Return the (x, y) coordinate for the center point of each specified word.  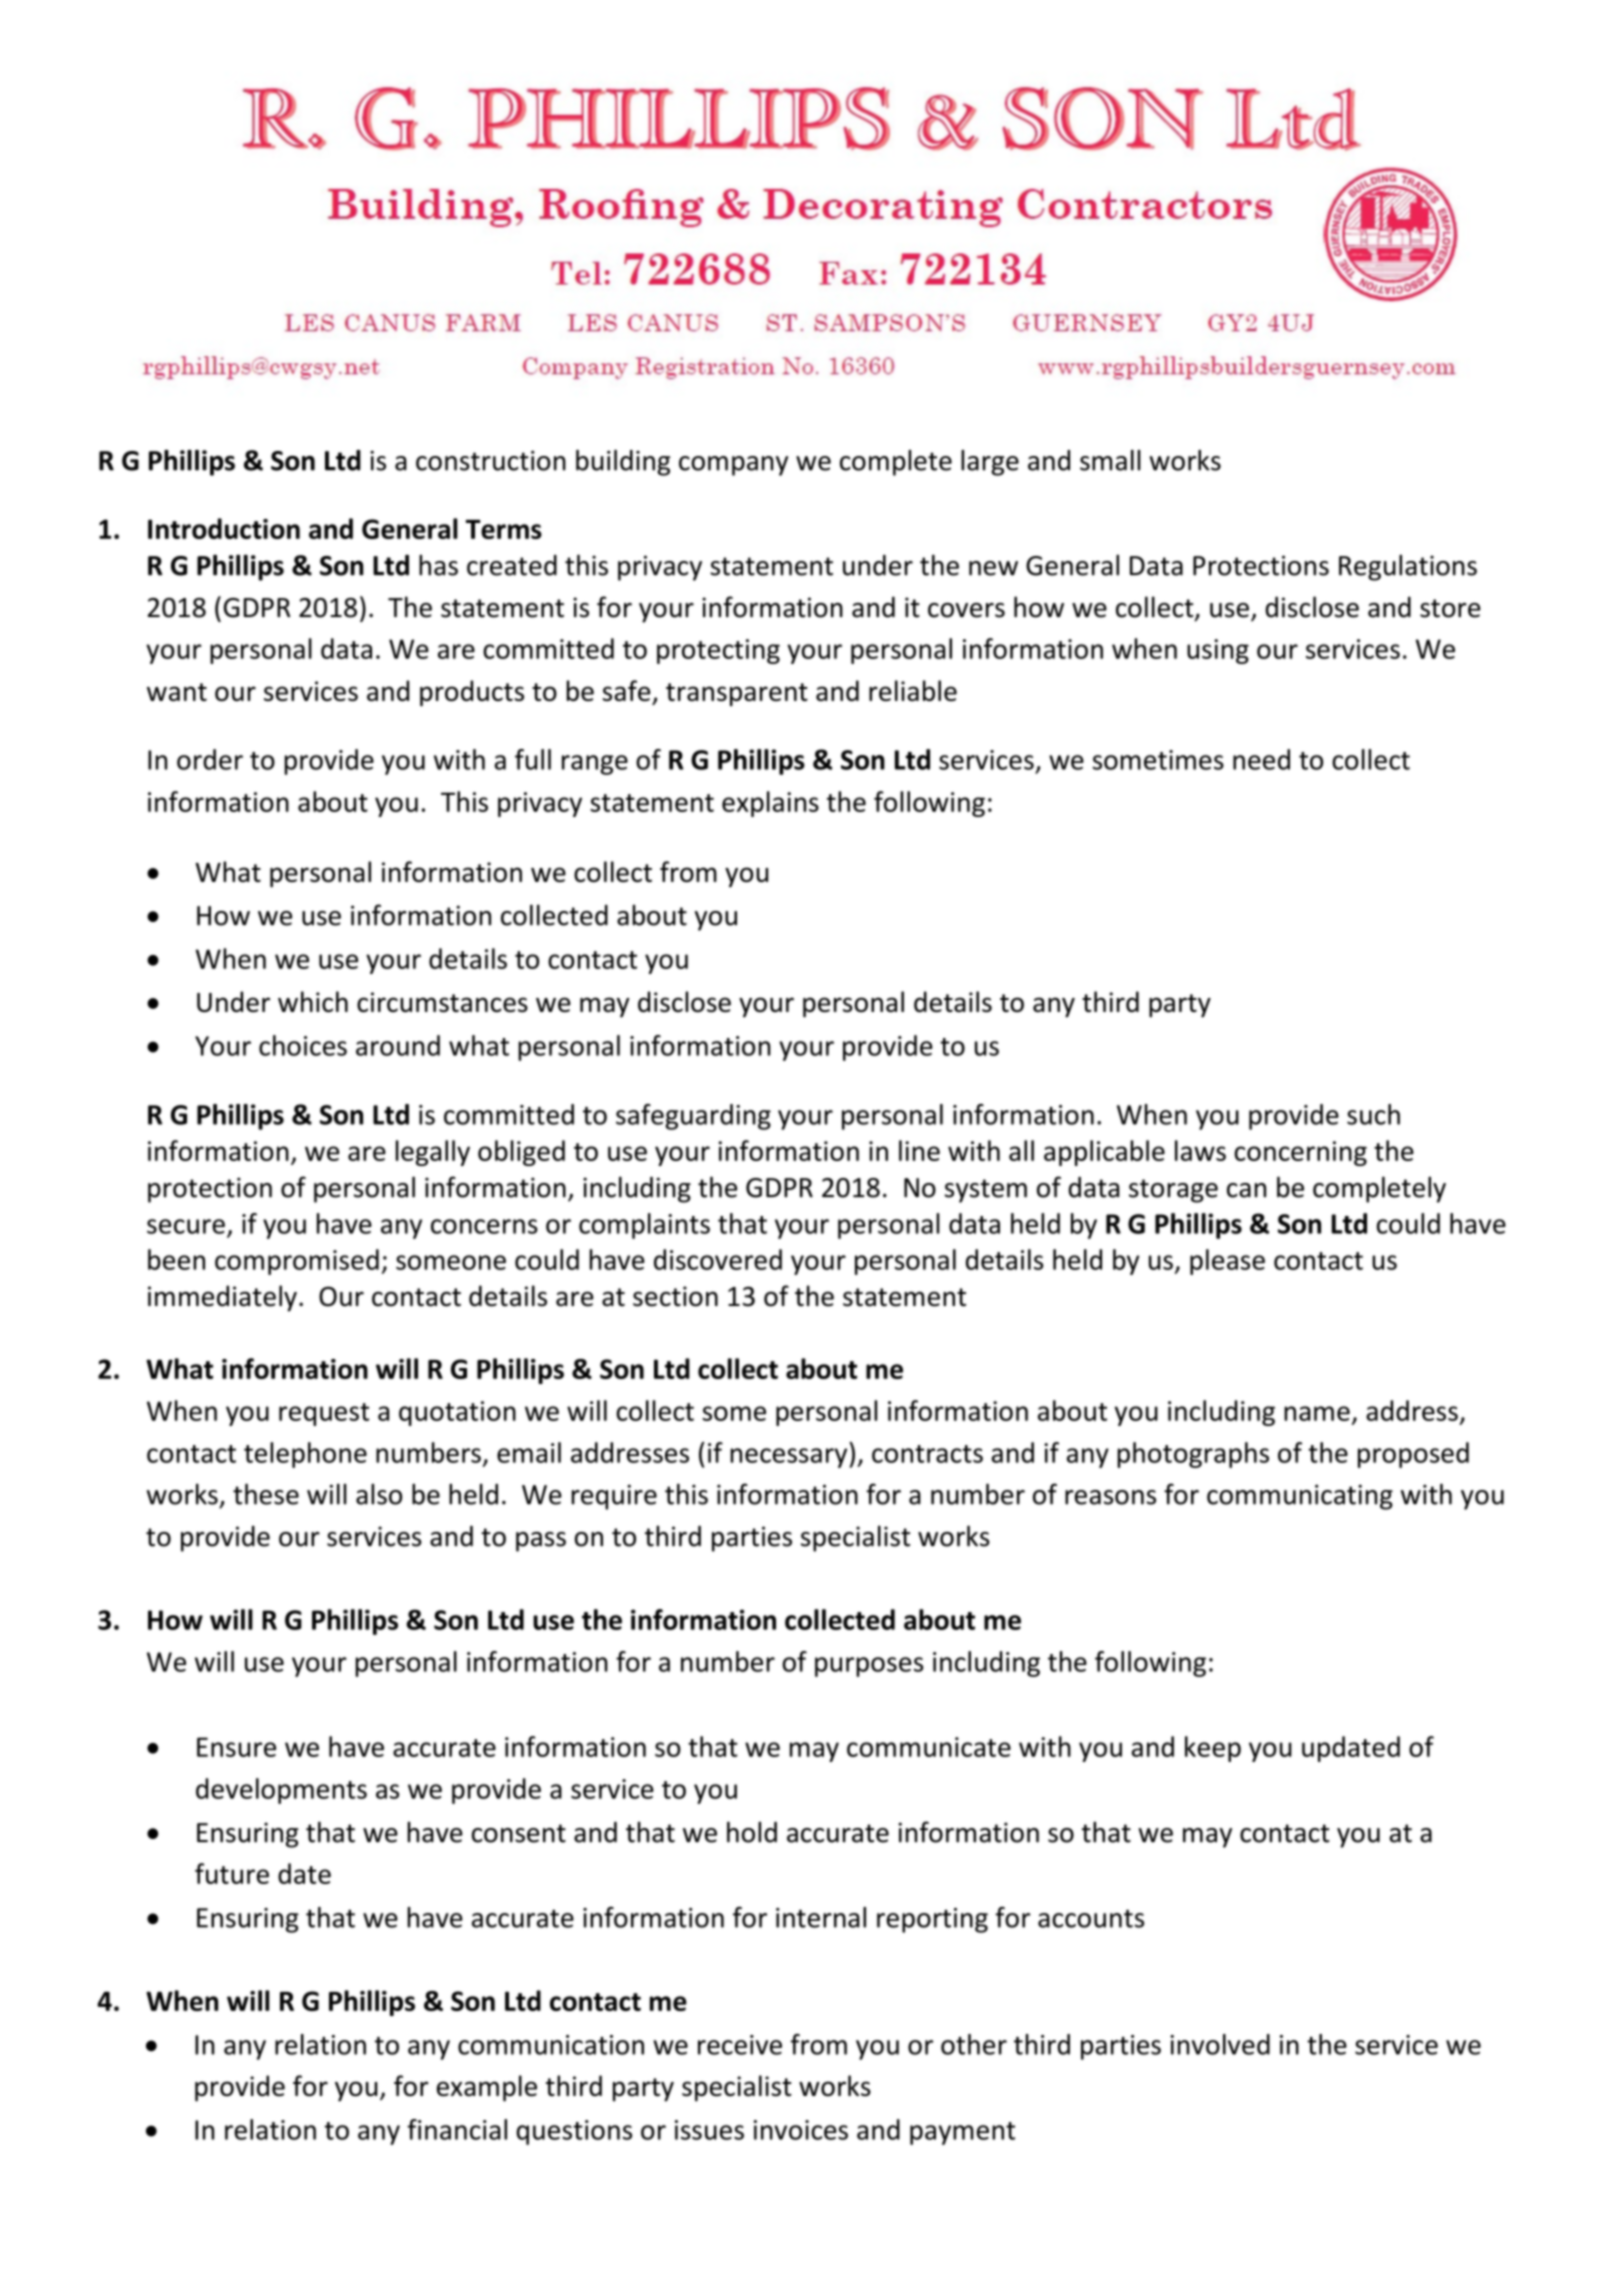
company (733, 466)
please (1227, 1262)
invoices (801, 2130)
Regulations (1408, 567)
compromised (297, 1262)
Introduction (224, 528)
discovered (718, 1259)
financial (457, 2129)
